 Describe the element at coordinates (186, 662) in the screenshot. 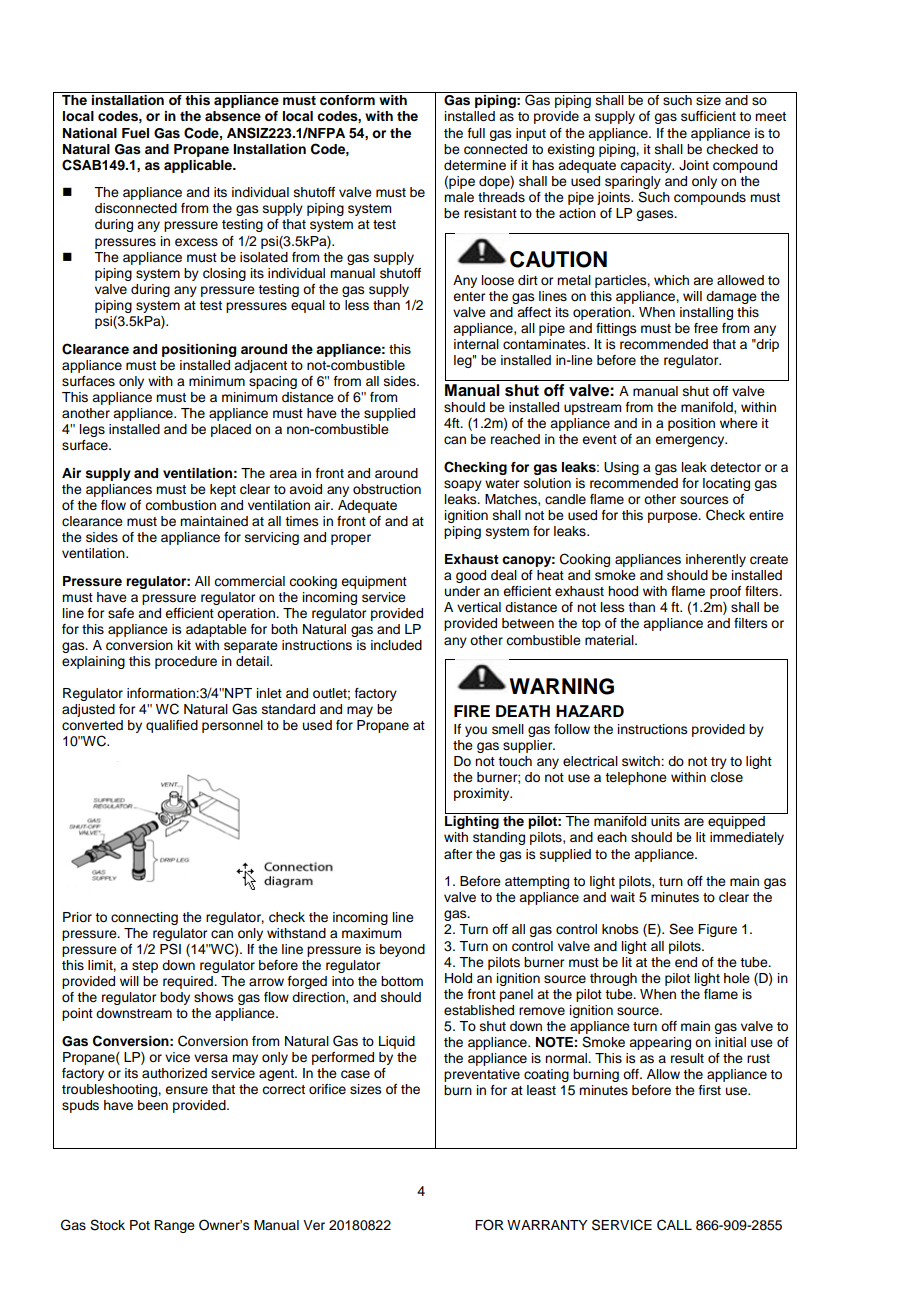

I see `procedure` at that location.
